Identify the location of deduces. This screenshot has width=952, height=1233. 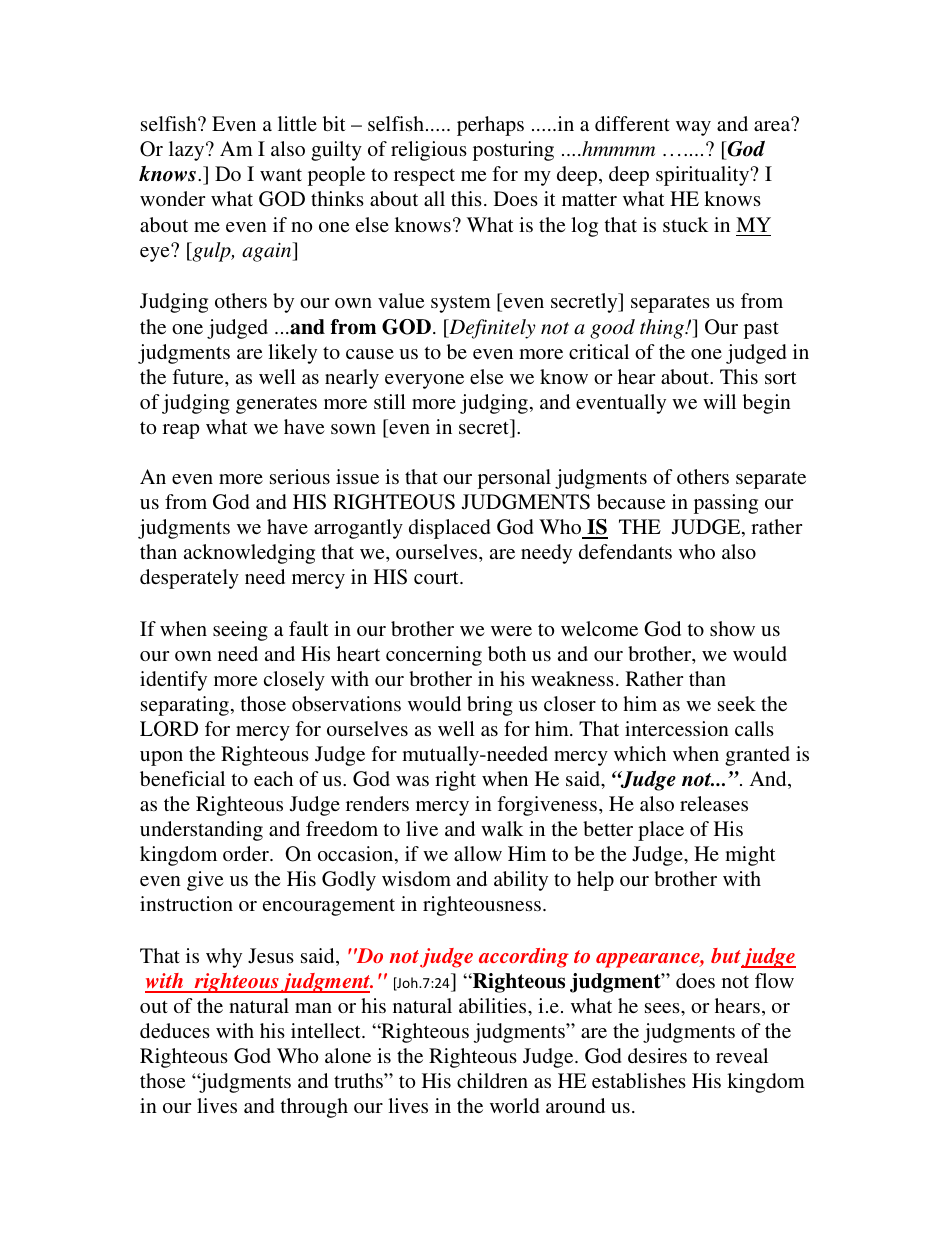
(175, 1030).
